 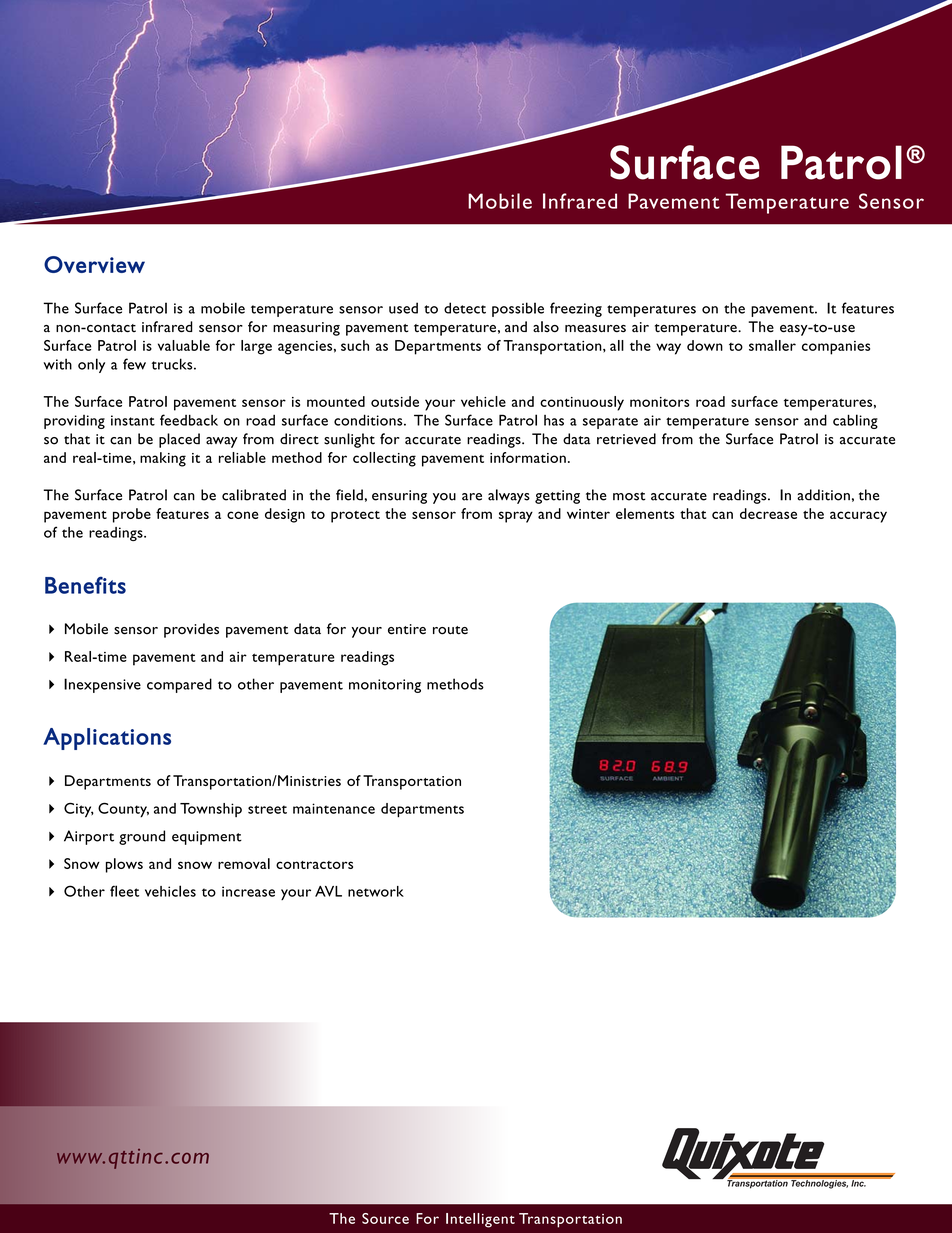 I want to click on AVL, so click(x=328, y=891).
